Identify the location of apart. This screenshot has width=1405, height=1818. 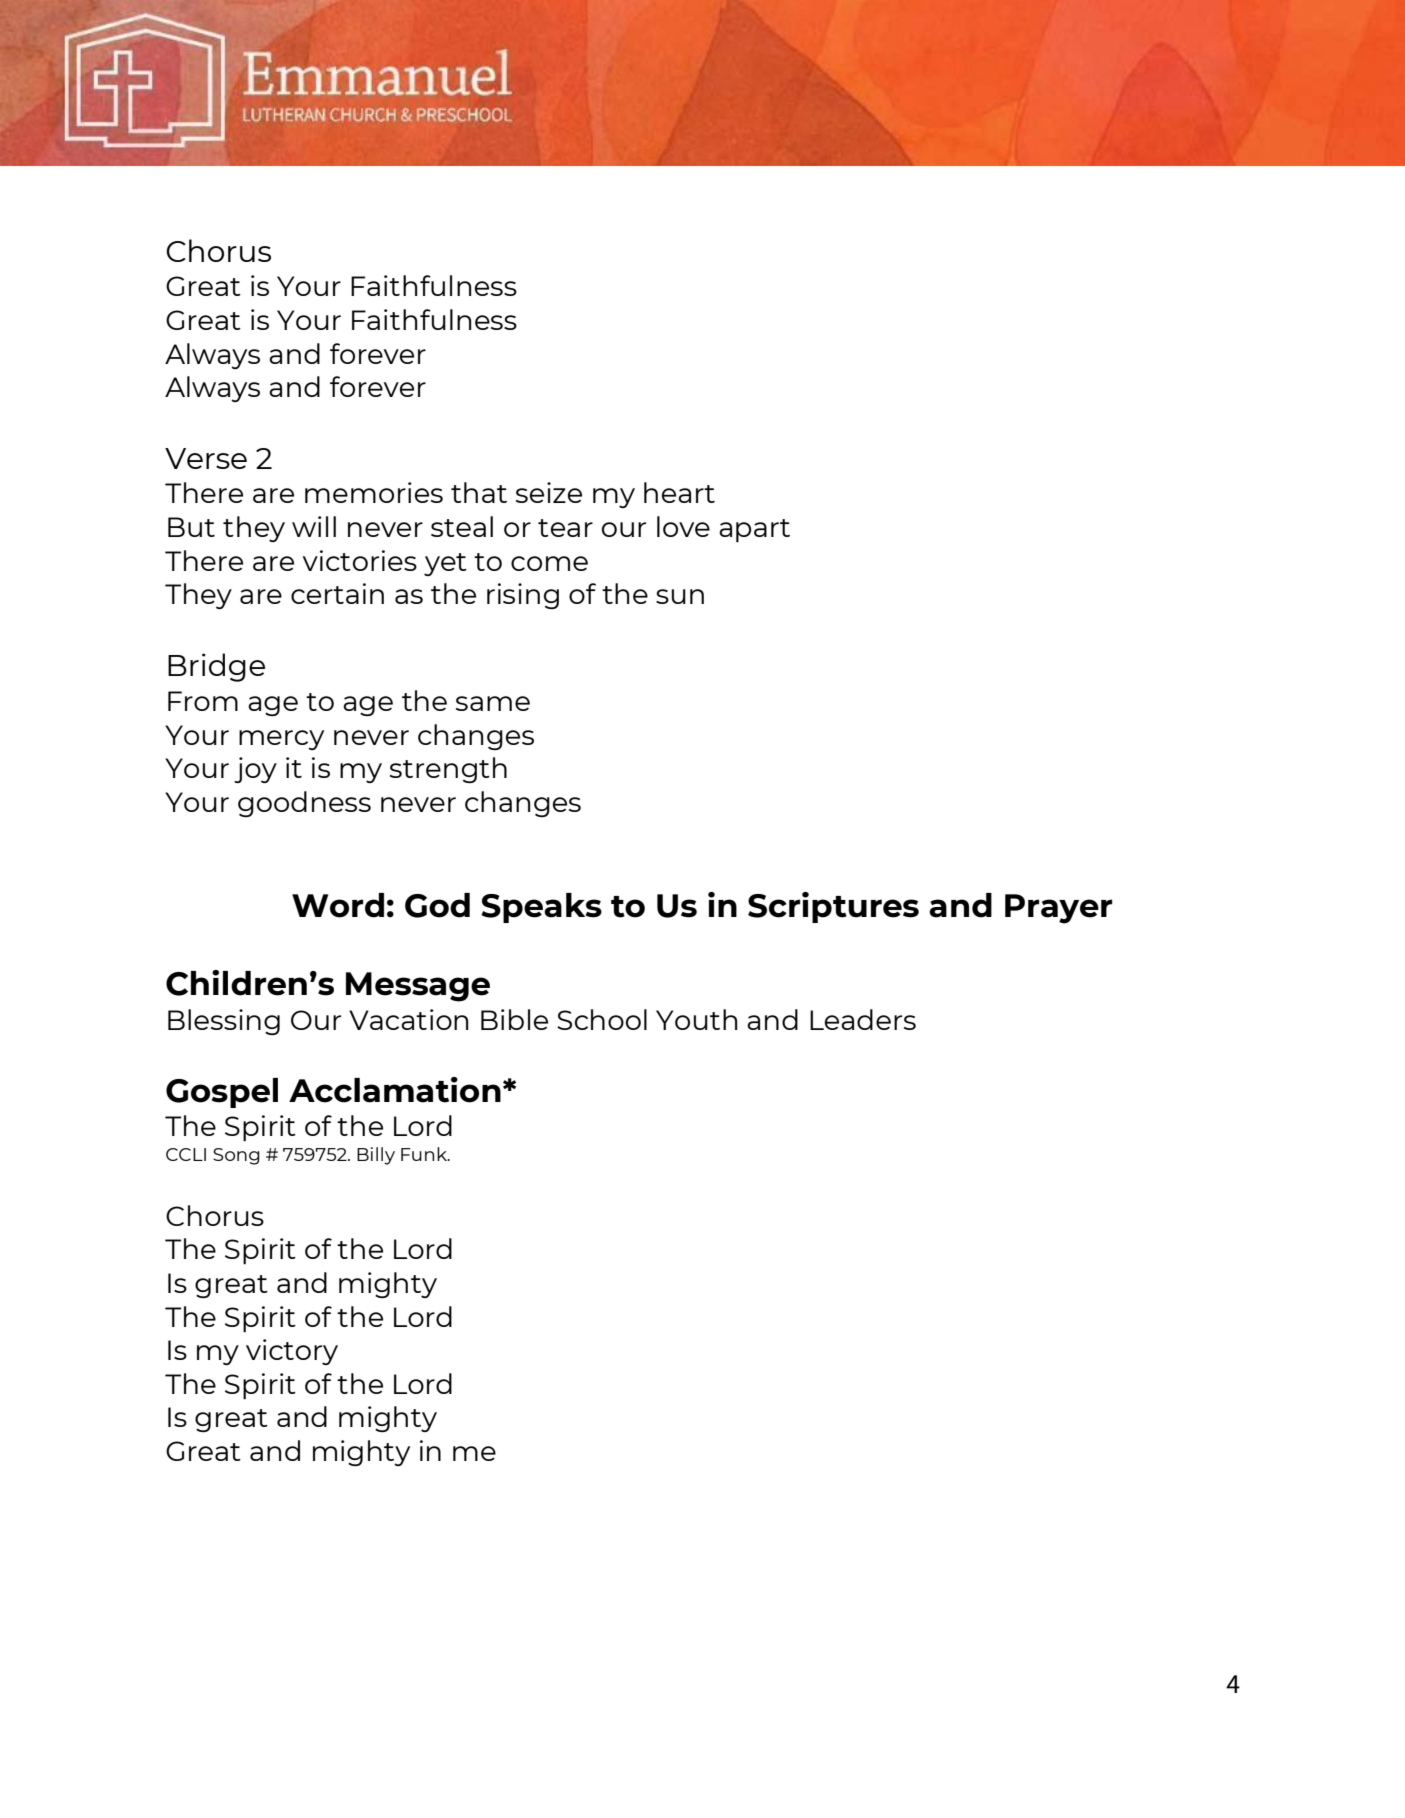
(754, 531).
